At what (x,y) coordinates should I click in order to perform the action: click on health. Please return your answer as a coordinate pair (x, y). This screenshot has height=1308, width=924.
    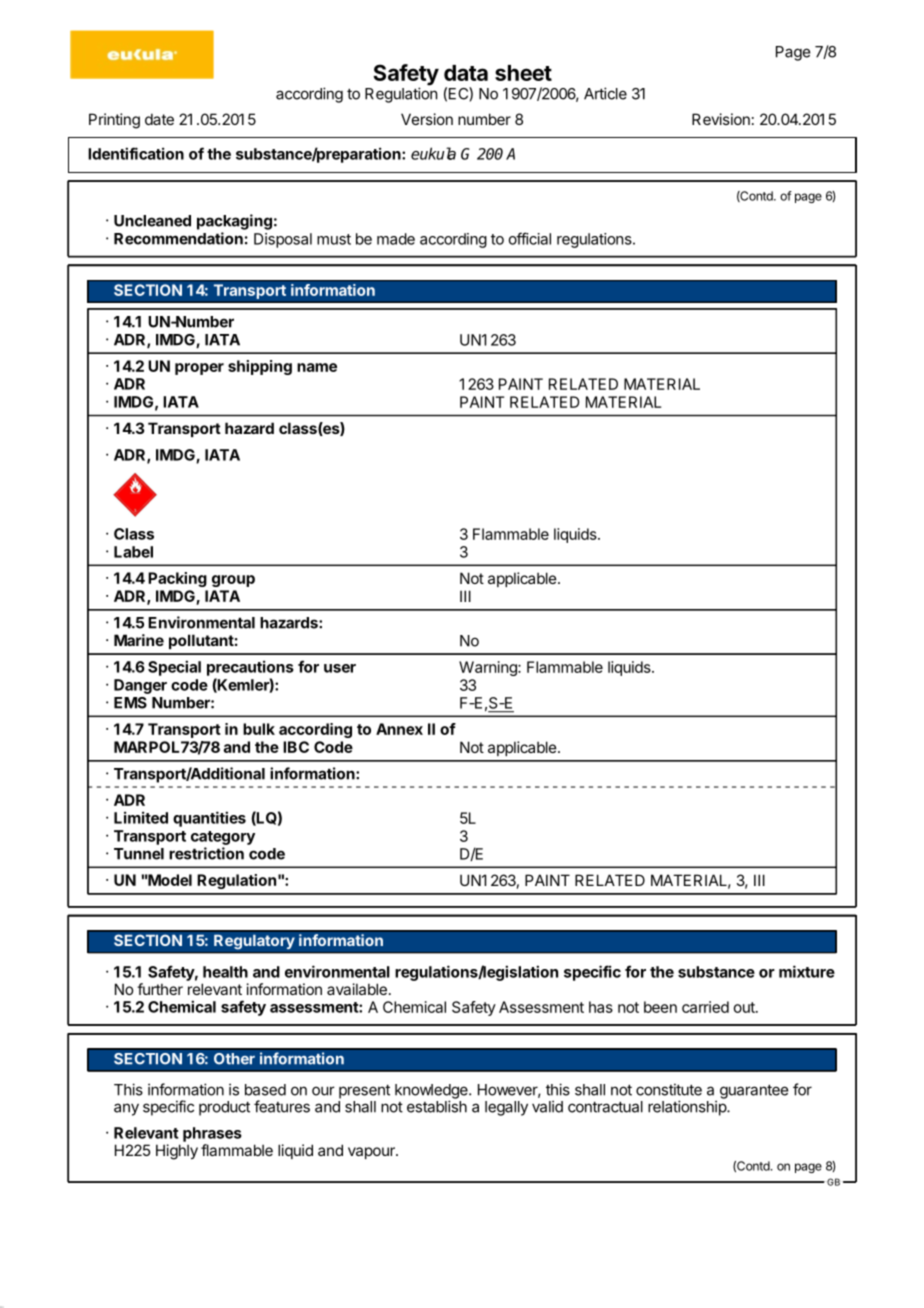
    Looking at the image, I should click on (225, 972).
